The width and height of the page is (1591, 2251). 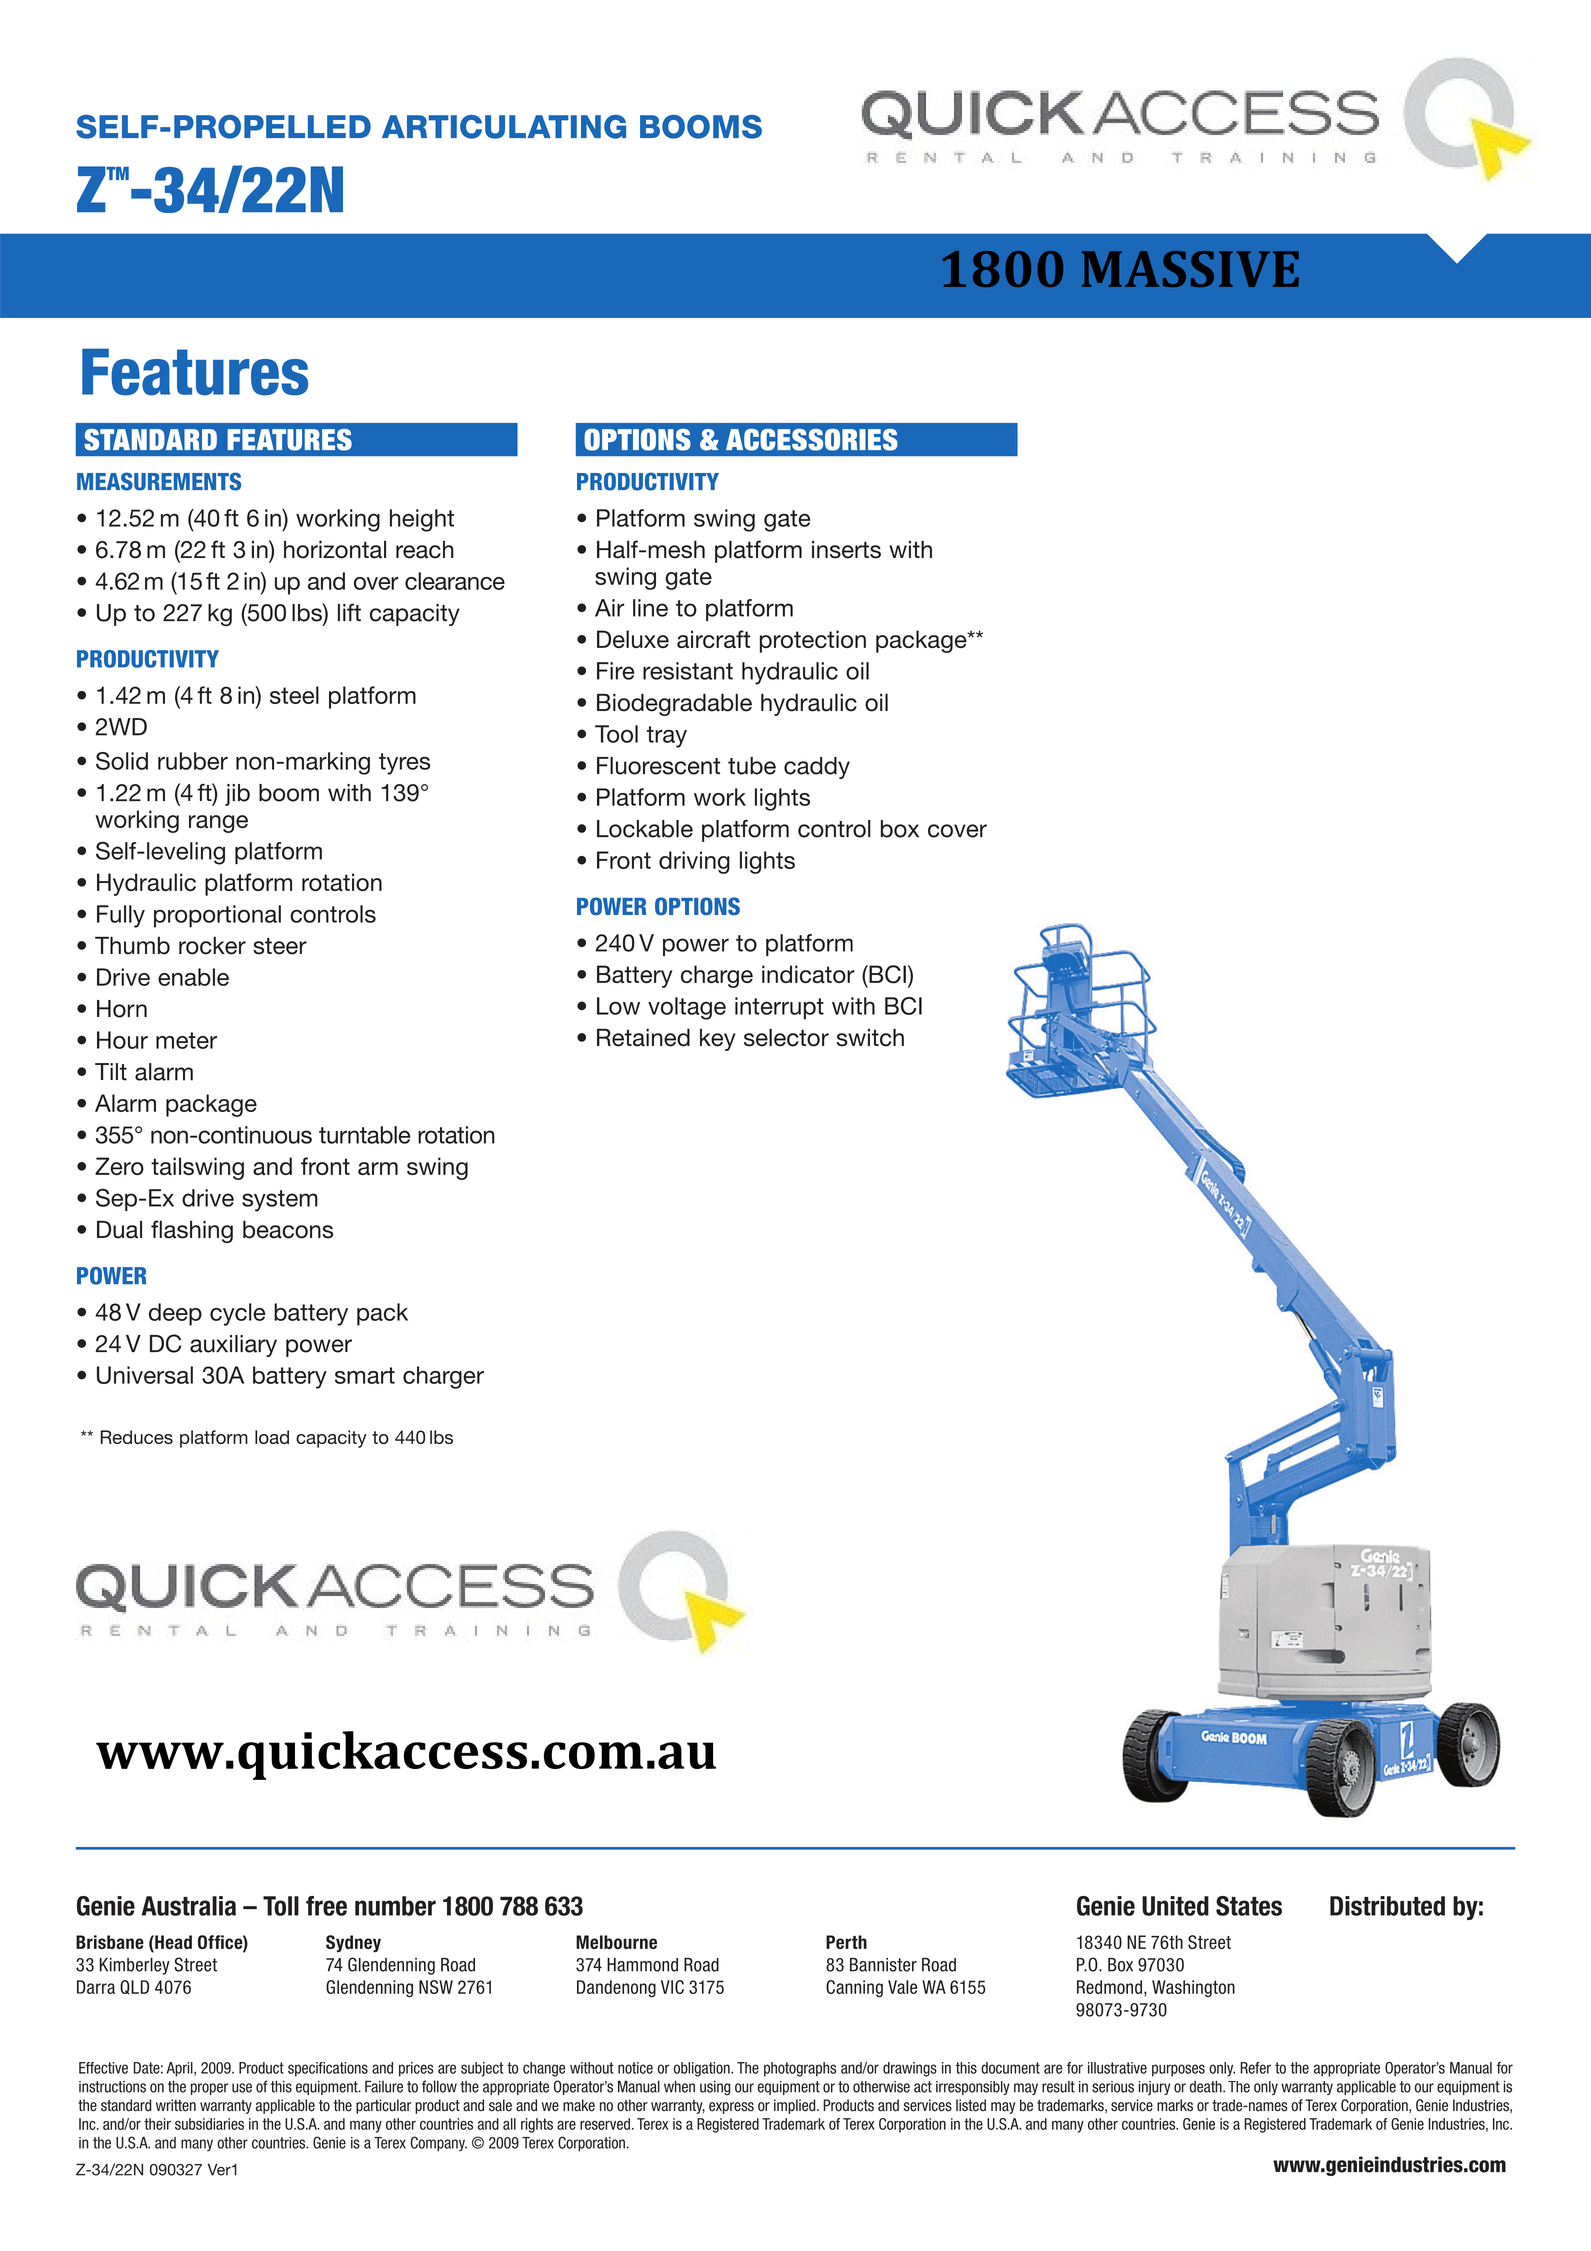 I want to click on system, so click(x=280, y=1201).
